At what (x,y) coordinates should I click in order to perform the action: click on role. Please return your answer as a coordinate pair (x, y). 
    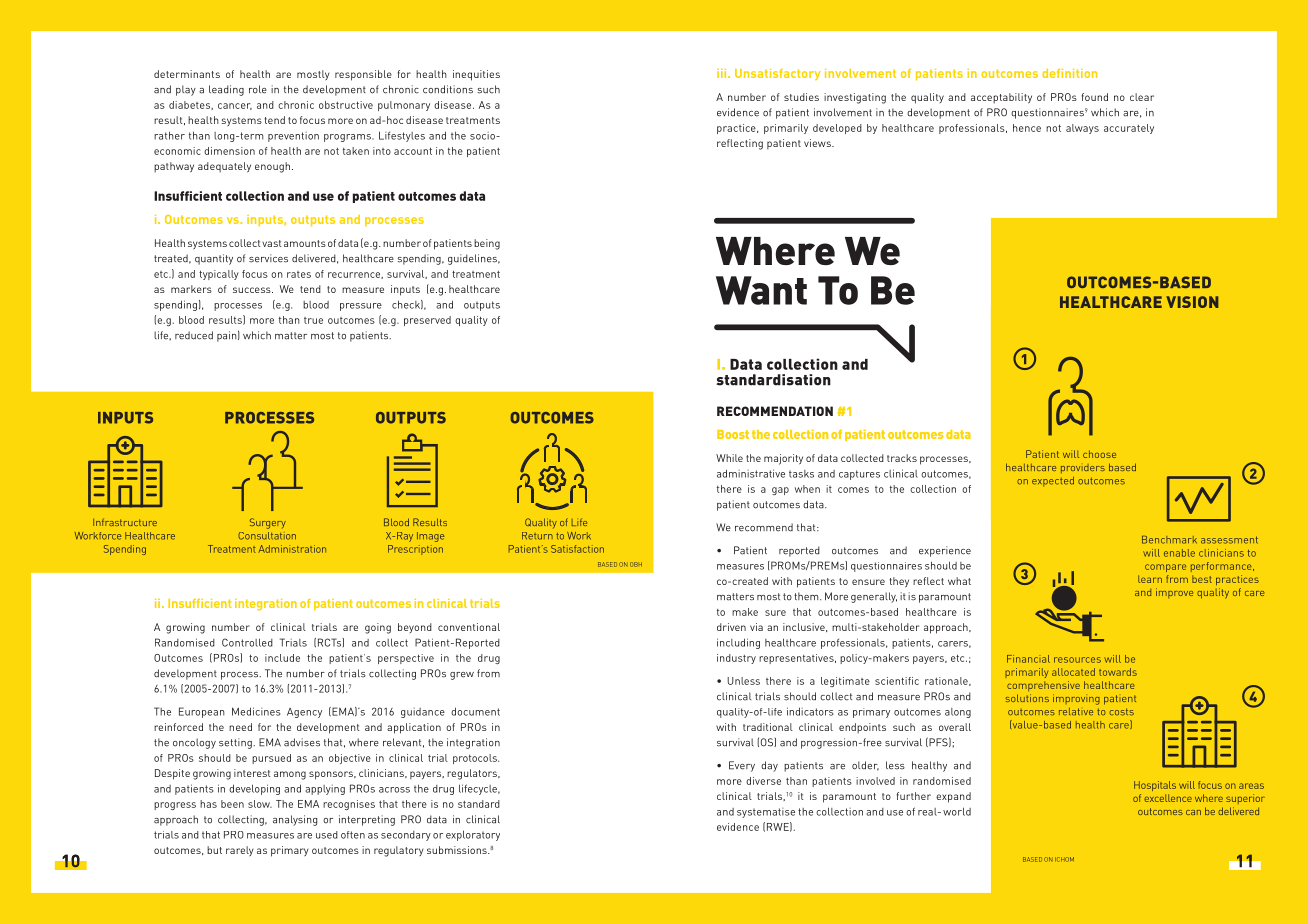
    Looking at the image, I should click on (258, 89).
